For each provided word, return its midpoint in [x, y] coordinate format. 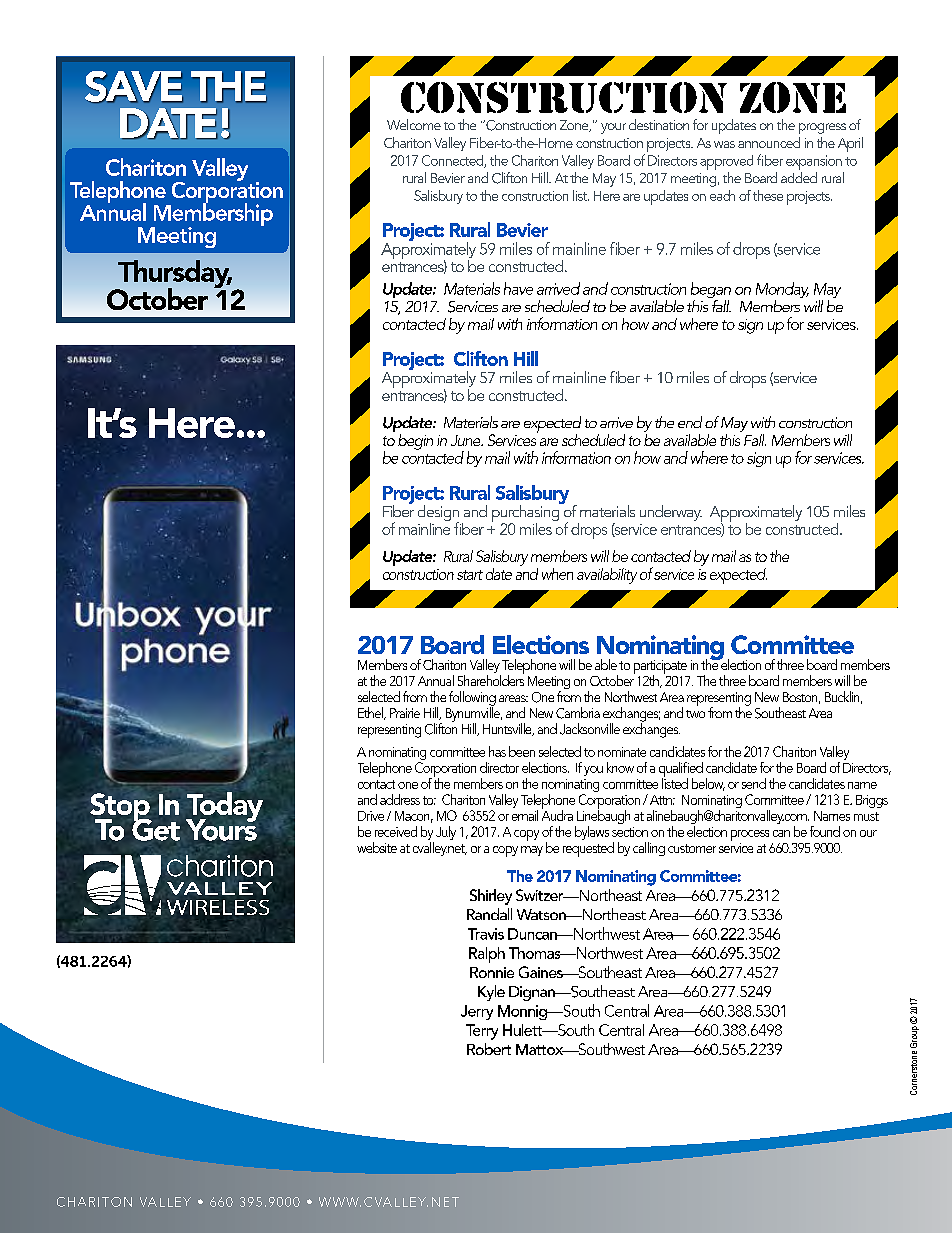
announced [769, 142]
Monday [782, 291]
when [557, 574]
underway [671, 513]
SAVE [134, 87]
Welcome [414, 124]
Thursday [174, 275]
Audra [557, 814]
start [470, 575]
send [754, 783]
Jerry [477, 1012]
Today [224, 808]
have [518, 288]
